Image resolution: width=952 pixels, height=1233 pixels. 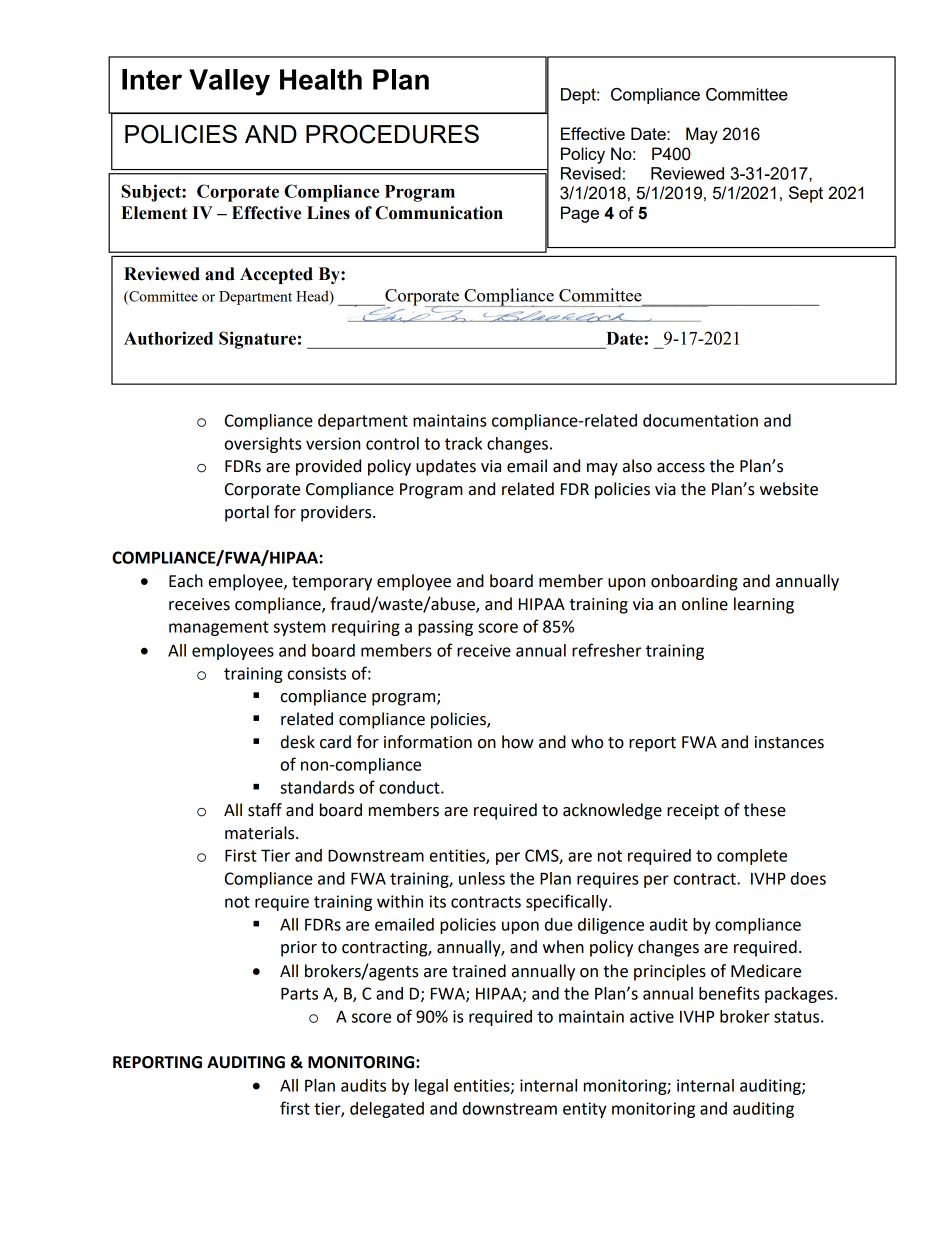 What do you see at coordinates (229, 82) in the screenshot?
I see `Valley` at bounding box center [229, 82].
